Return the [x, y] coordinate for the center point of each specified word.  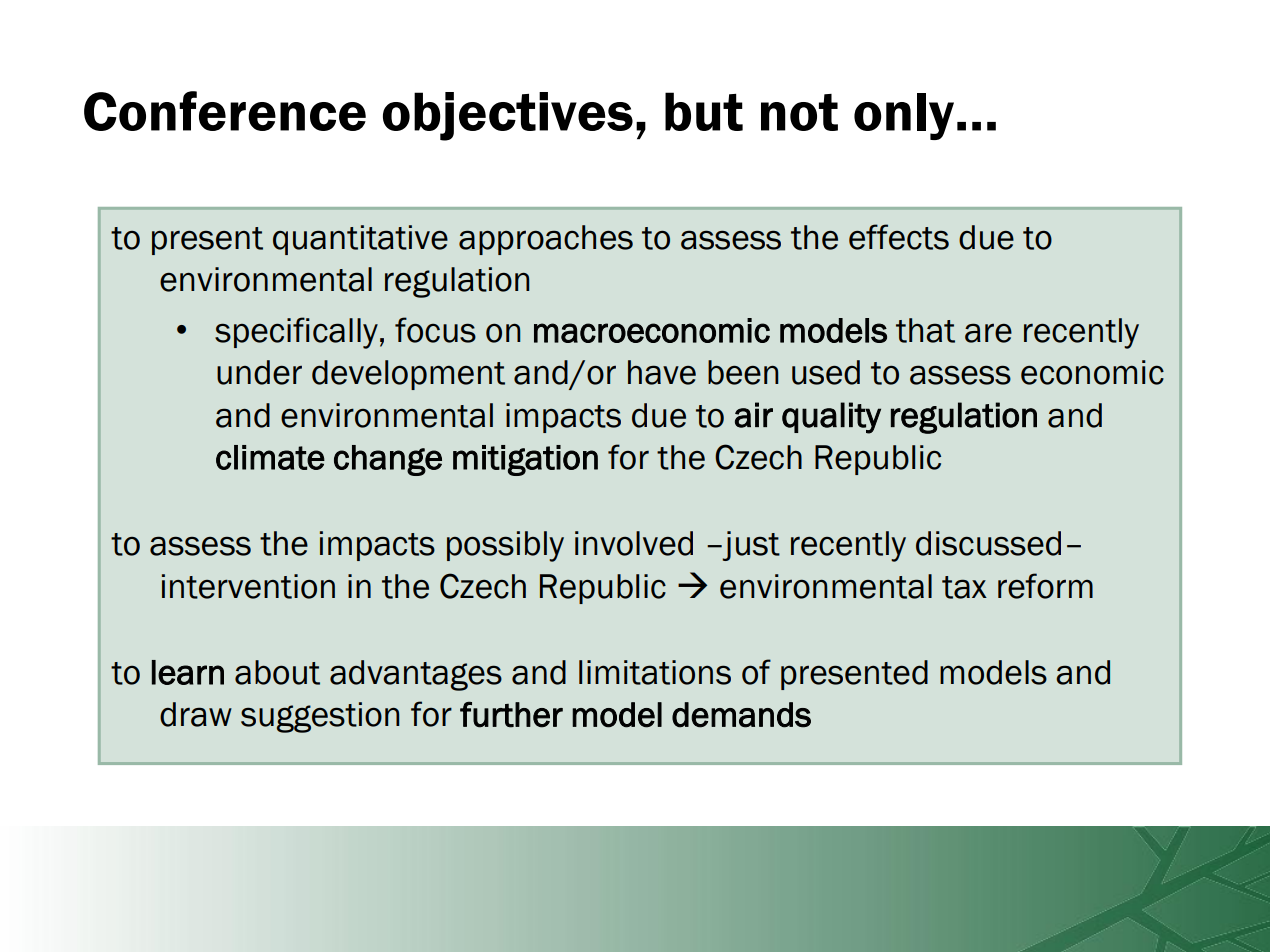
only [904, 116]
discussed [988, 543]
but [704, 111]
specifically [296, 333]
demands [741, 715]
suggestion [320, 717]
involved [634, 543]
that [925, 330]
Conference [225, 111]
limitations [655, 672]
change [388, 460]
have [662, 372]
